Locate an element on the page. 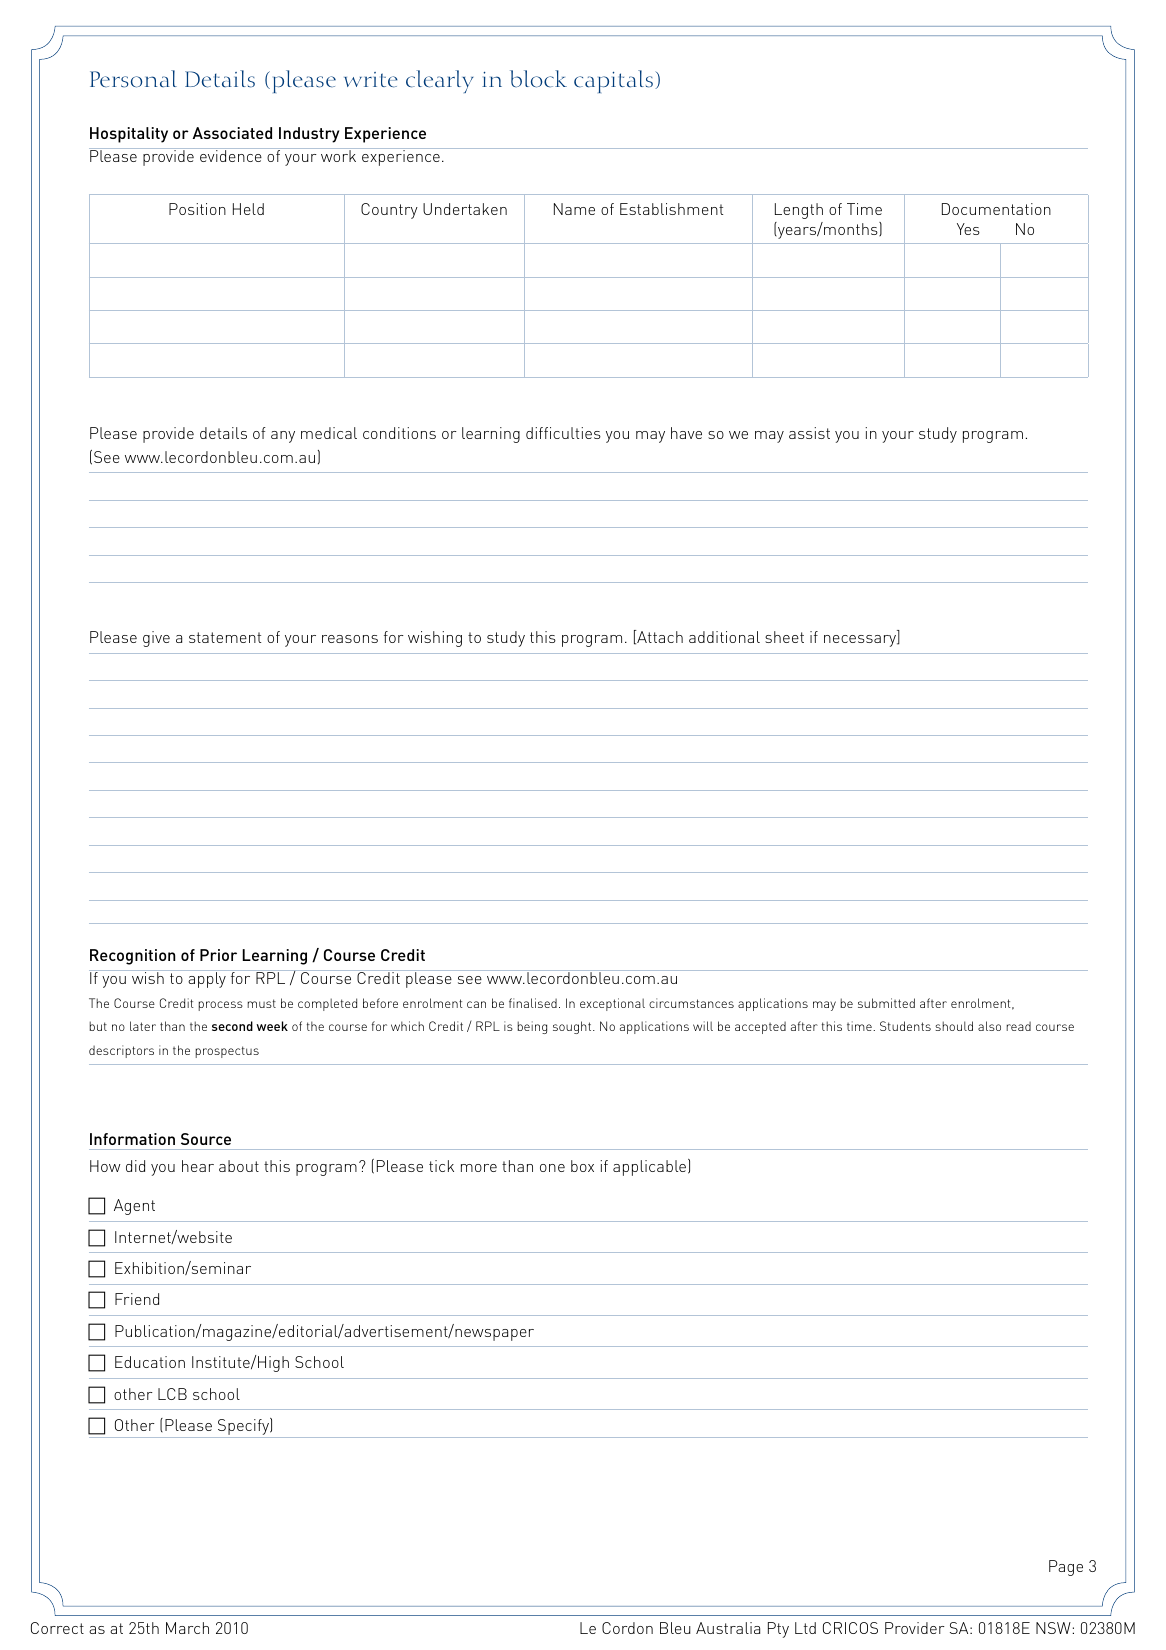 The height and width of the document is (1650, 1166). finalised is located at coordinates (533, 1003).
